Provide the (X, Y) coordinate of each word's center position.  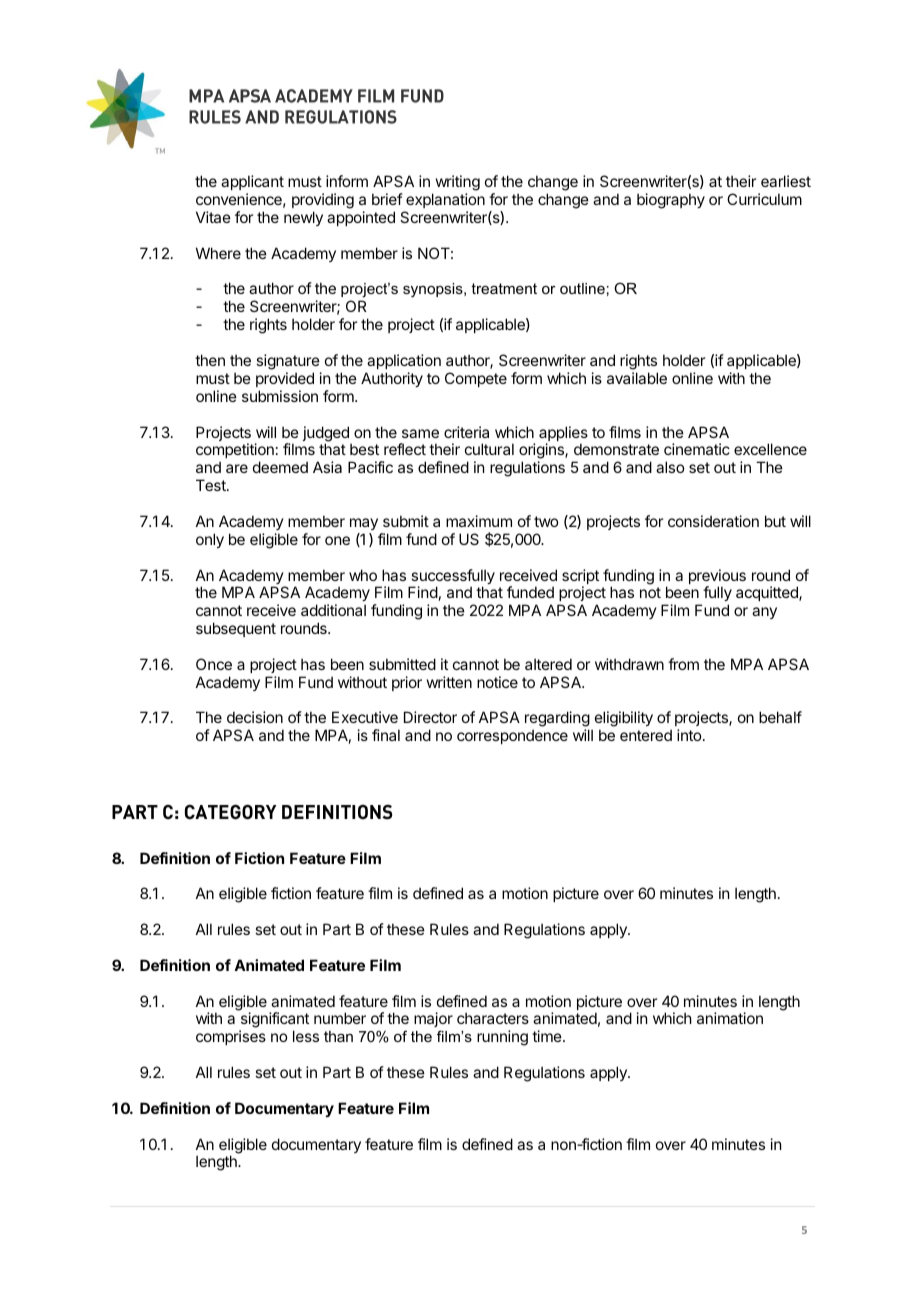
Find (423, 592)
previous (717, 578)
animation (730, 1018)
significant (274, 1021)
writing (458, 184)
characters (493, 1018)
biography (671, 201)
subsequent (236, 629)
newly (303, 218)
